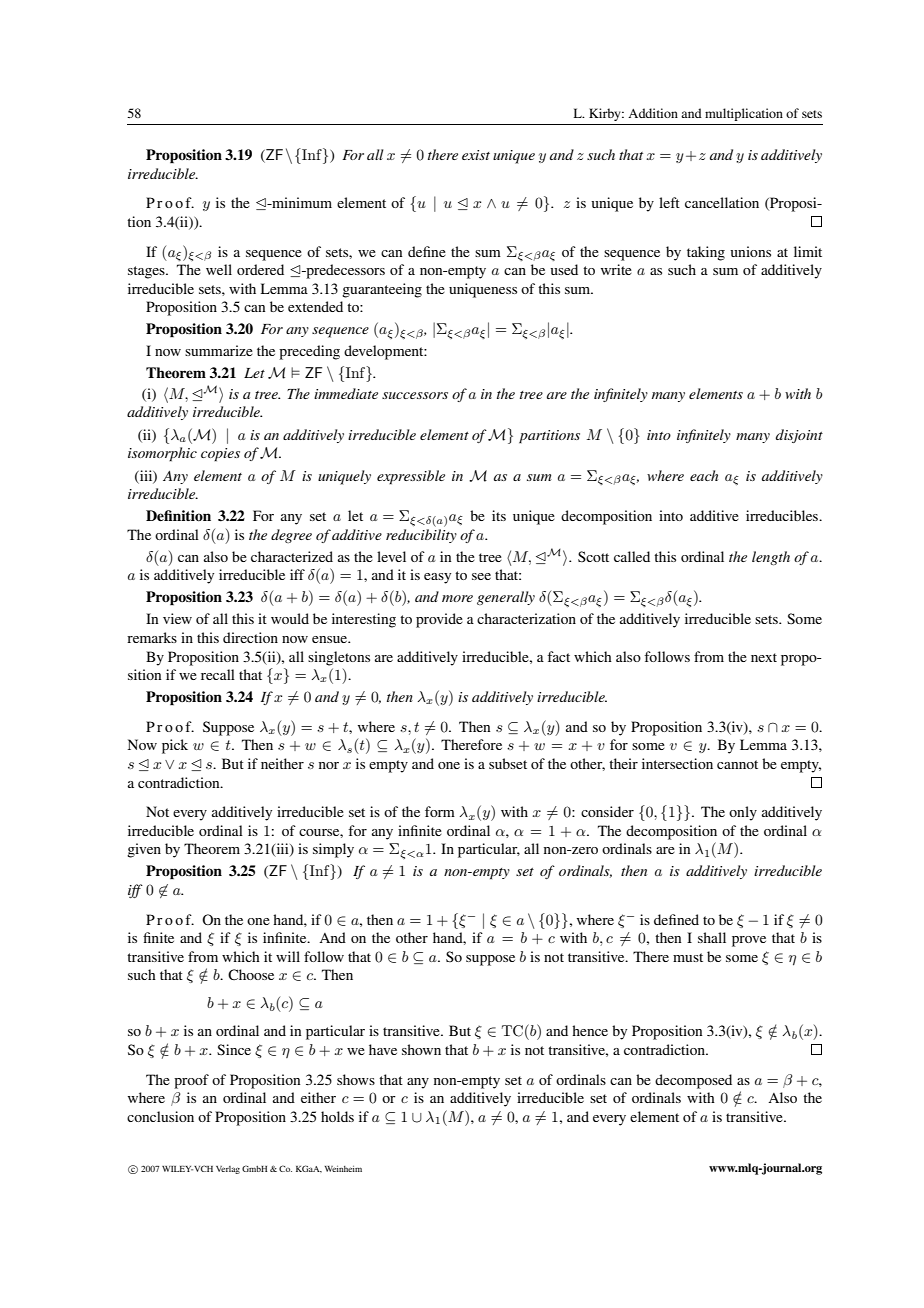 This document has width=924, height=1308. What do you see at coordinates (301, 202) in the document?
I see `minimum` at bounding box center [301, 202].
